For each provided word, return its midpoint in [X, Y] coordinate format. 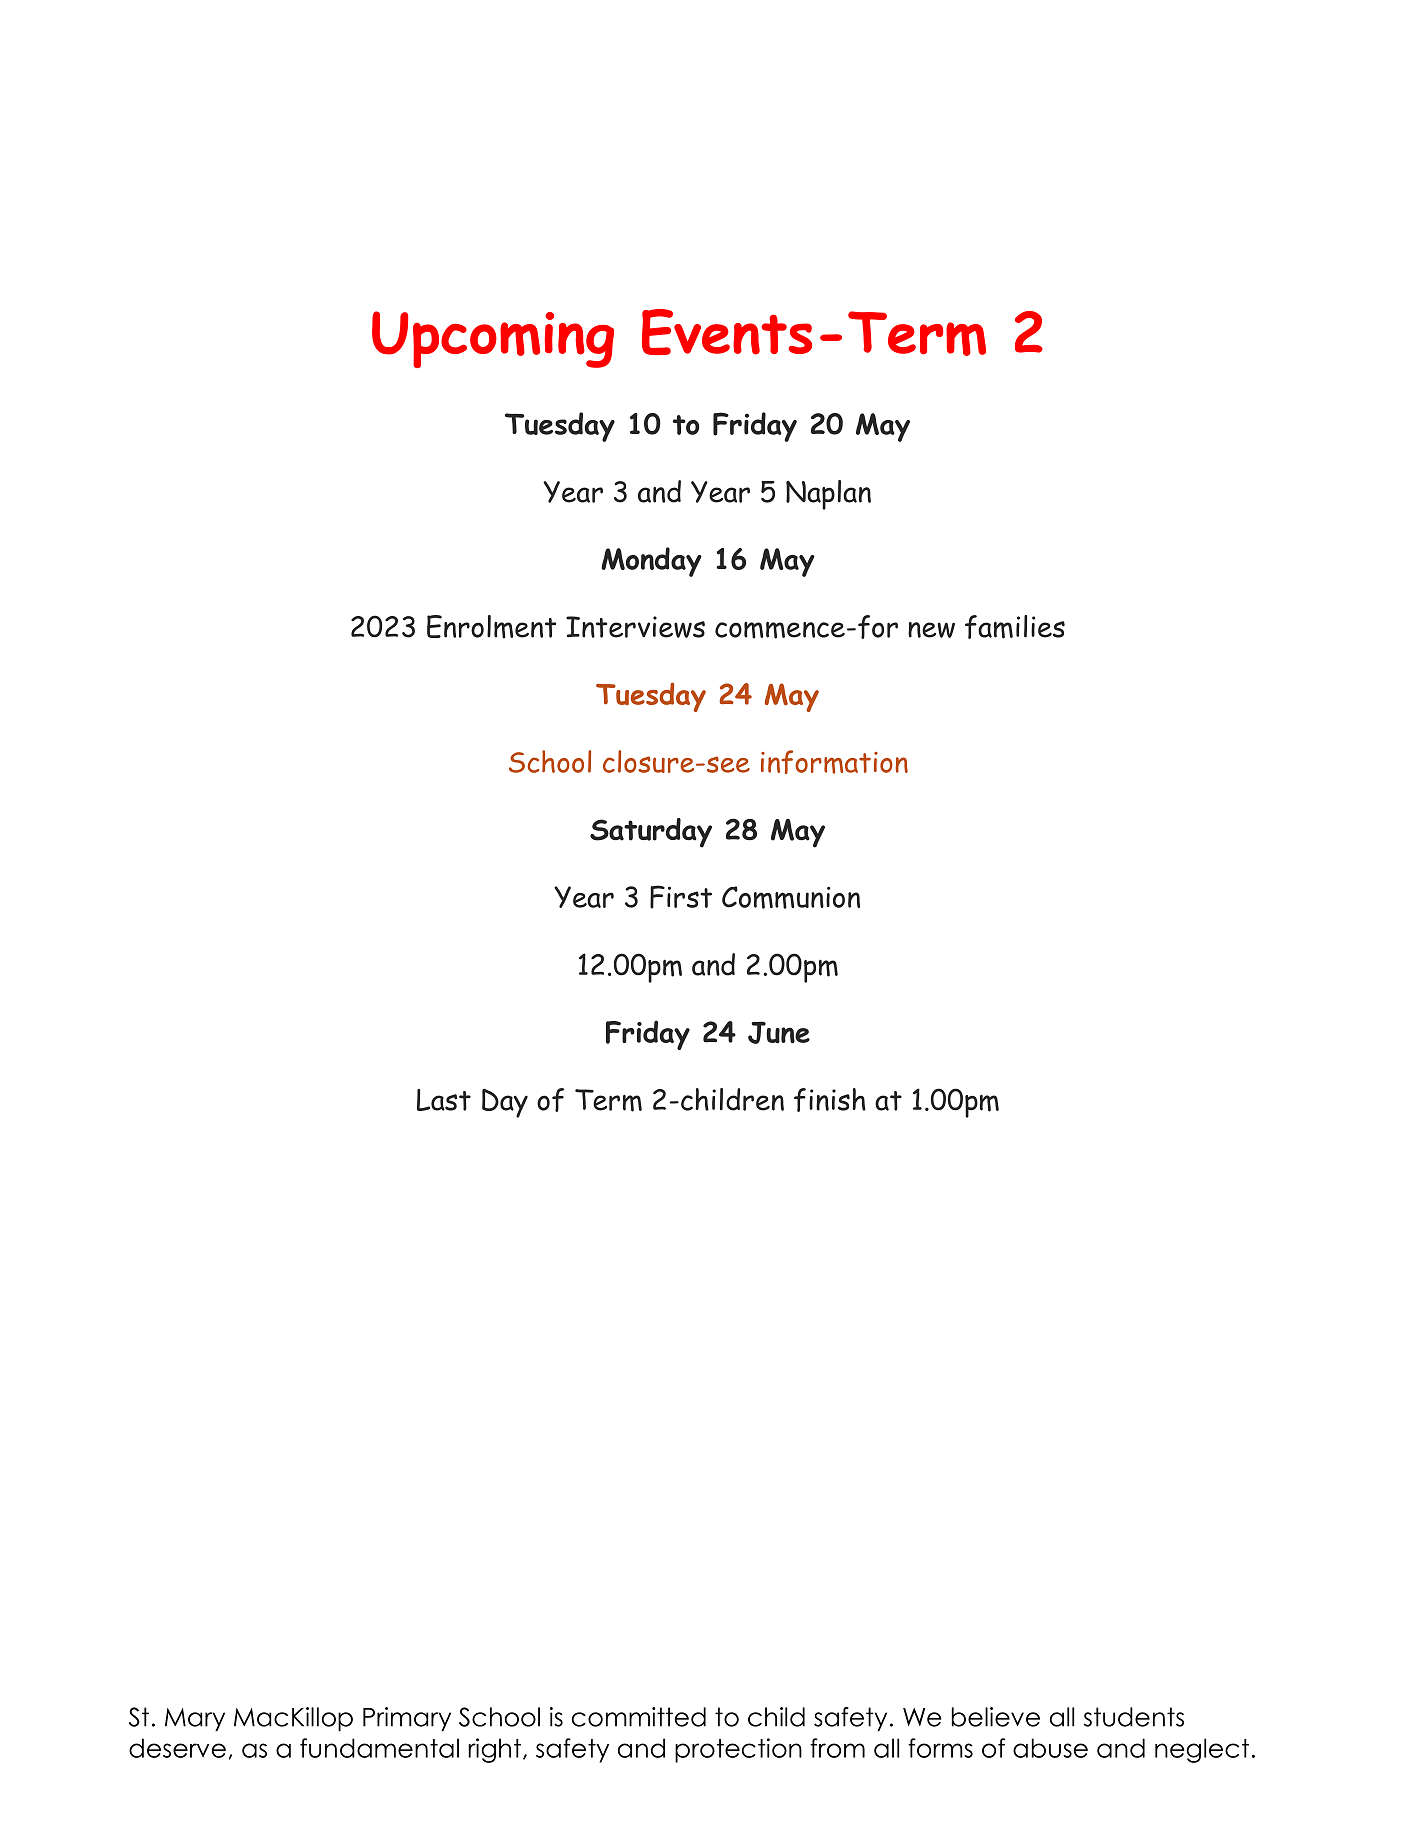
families [1015, 627]
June [779, 1032]
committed [639, 1717]
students [1134, 1717]
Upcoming [493, 339]
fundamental [379, 1748]
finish [830, 1100]
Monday [651, 562]
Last [444, 1100]
